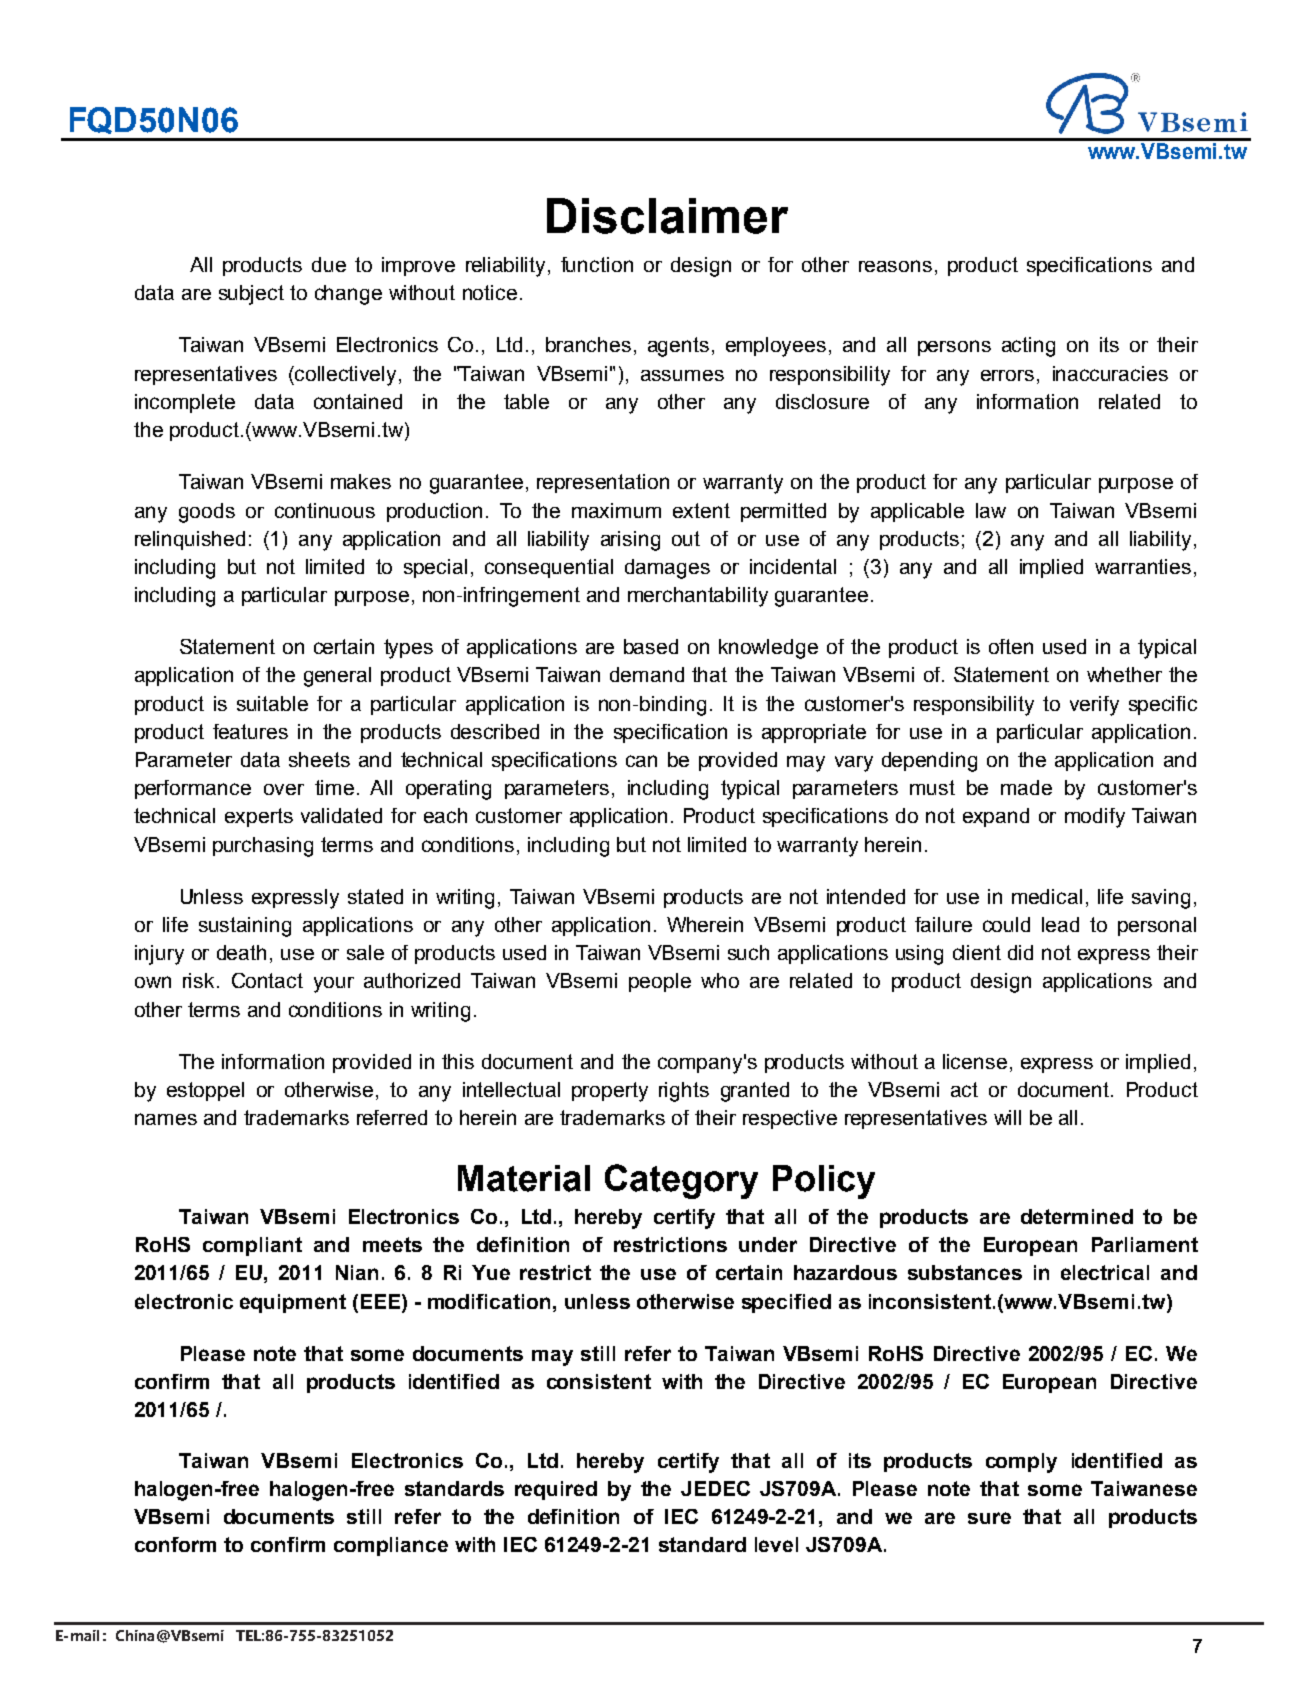 Image resolution: width=1306 pixels, height=1690 pixels. I want to click on demand, so click(647, 674).
